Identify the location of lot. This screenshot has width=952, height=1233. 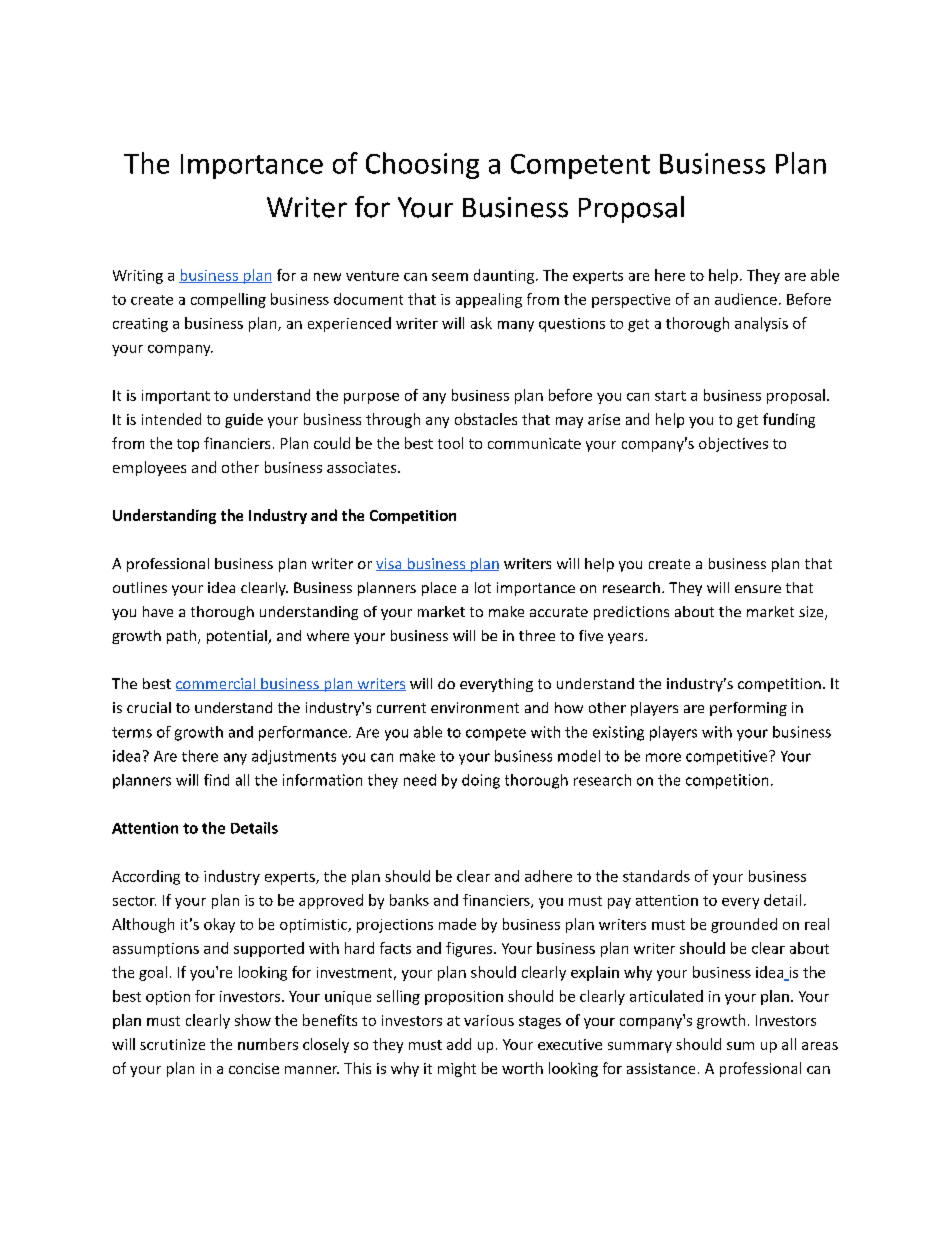
(483, 587).
